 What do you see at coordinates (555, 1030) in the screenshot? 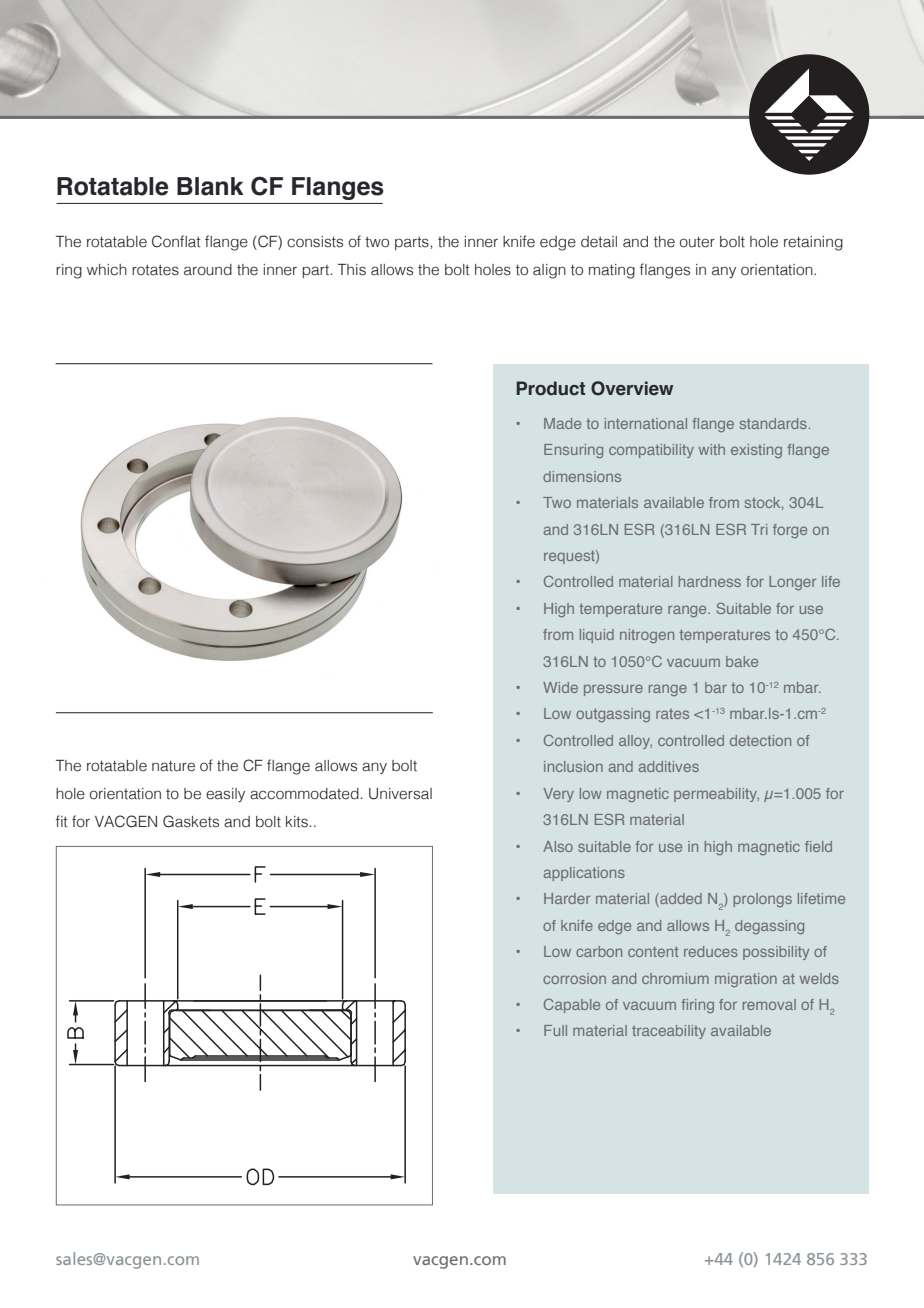
I see `Full` at bounding box center [555, 1030].
